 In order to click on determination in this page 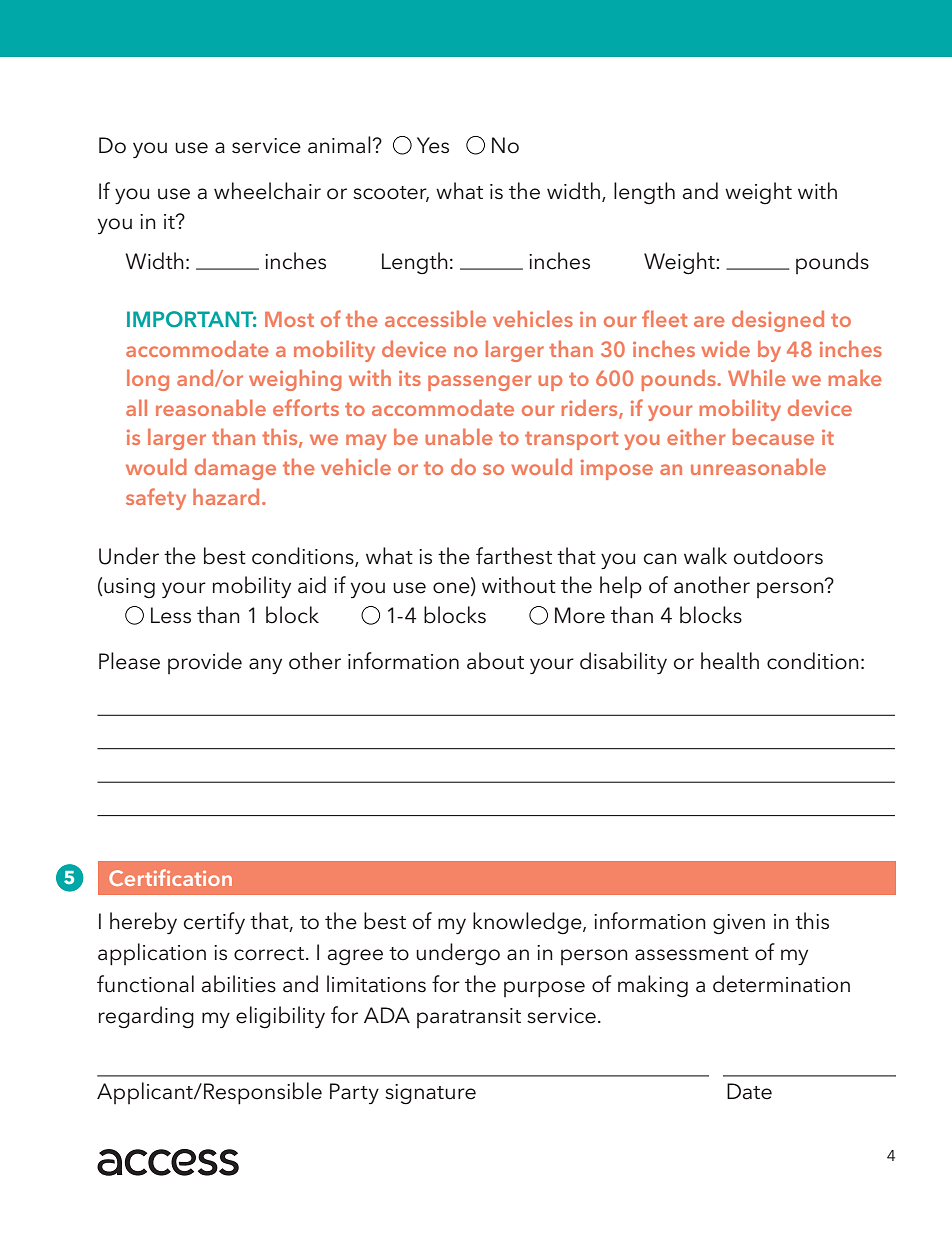, I will do `click(781, 984)`.
